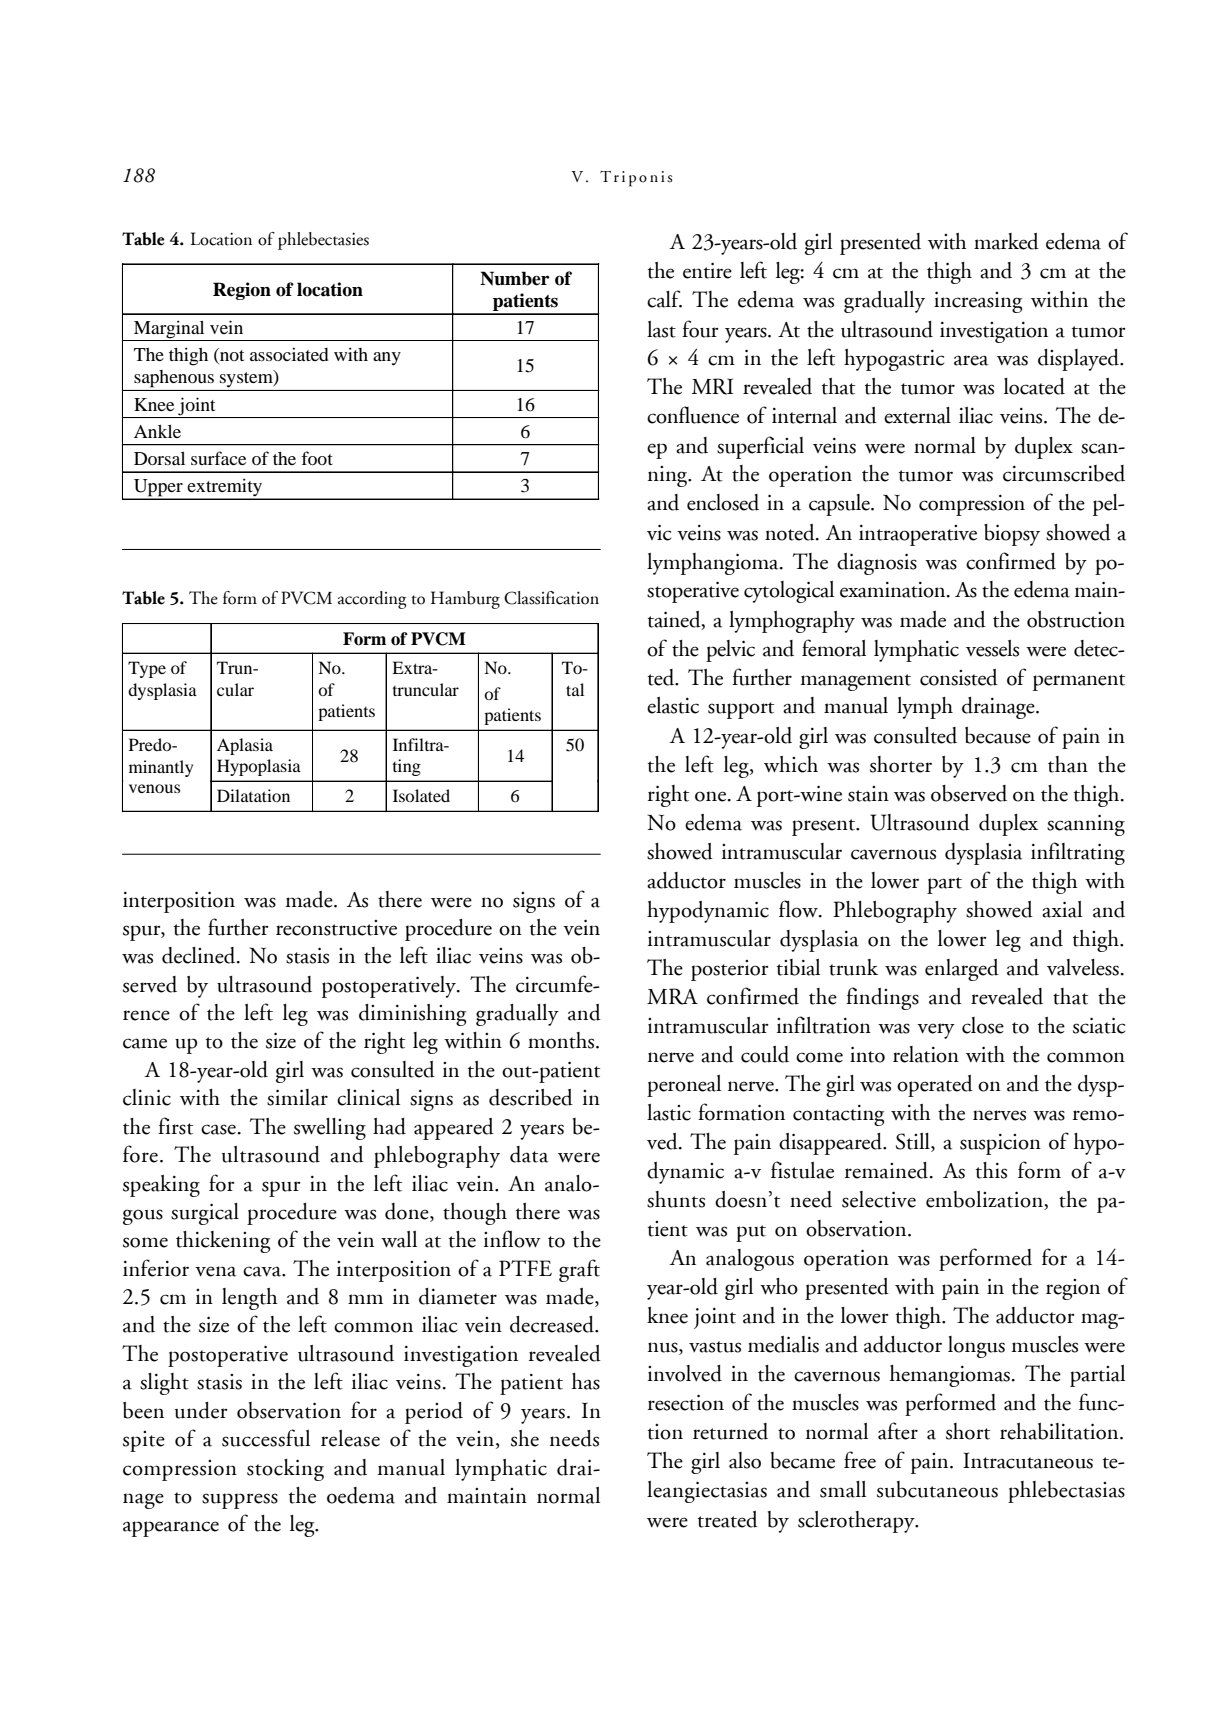 The width and height of the image is (1224, 1733). I want to click on pelvic, so click(730, 651).
